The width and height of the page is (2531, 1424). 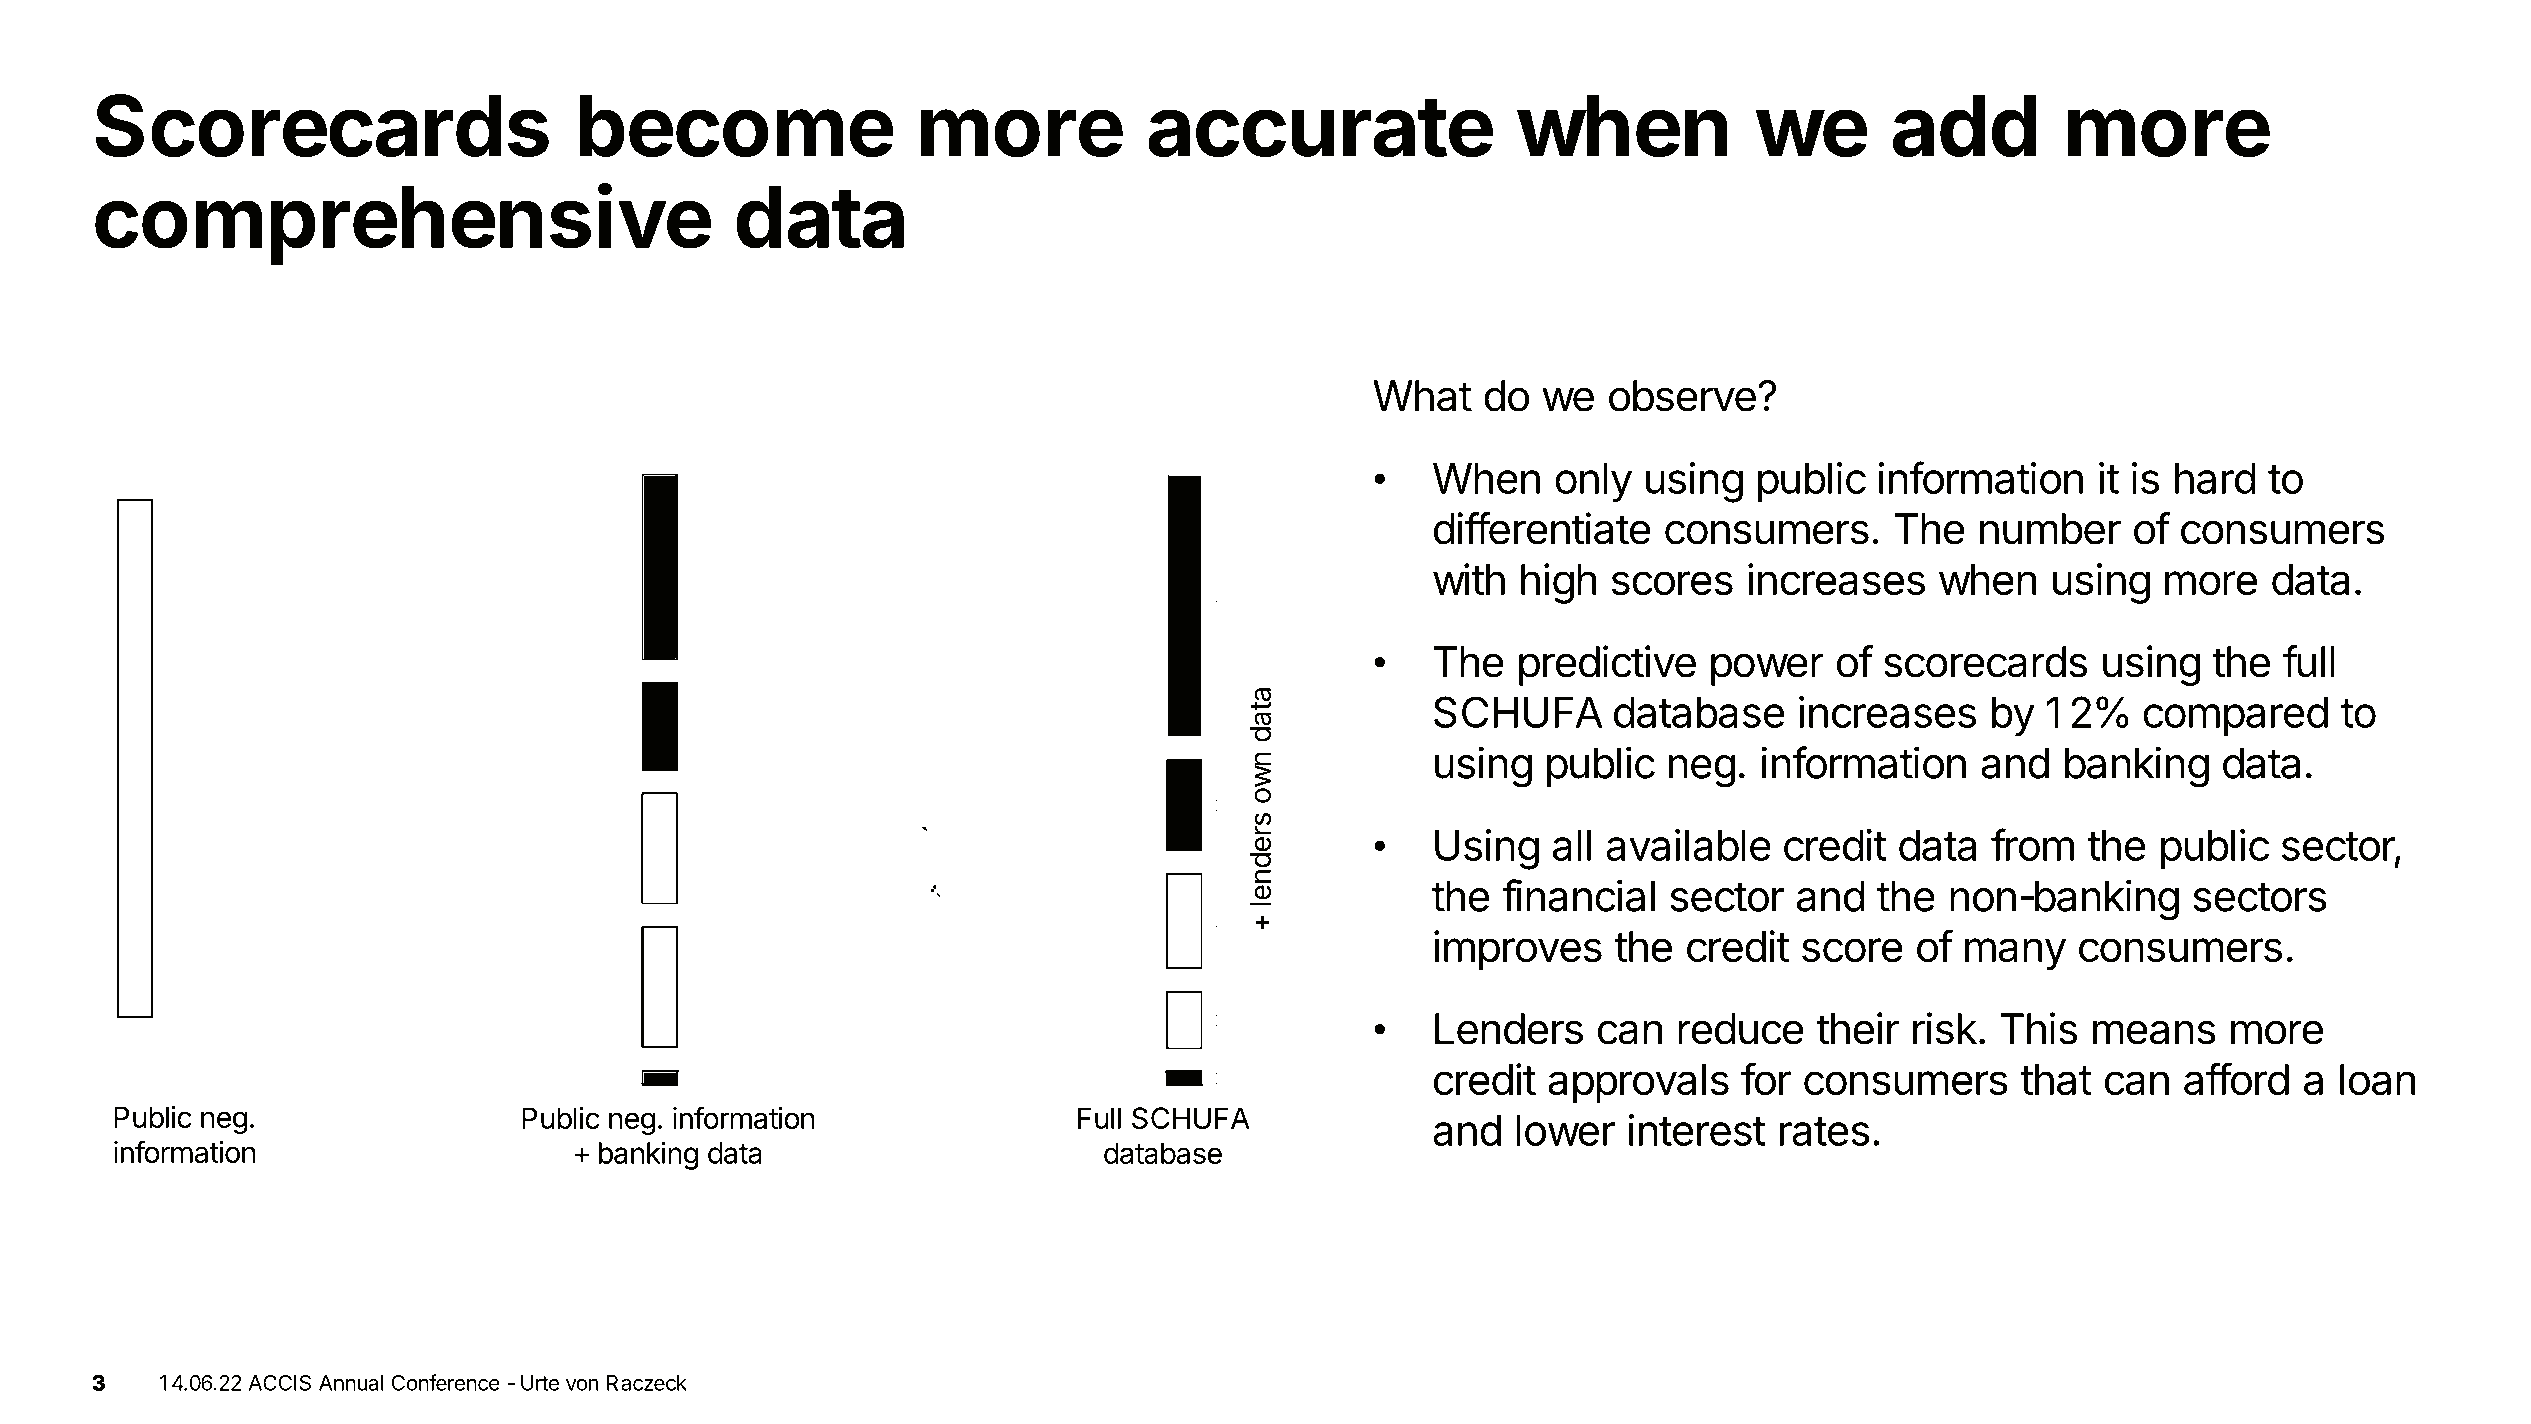 What do you see at coordinates (1607, 665) in the page?
I see `predictive` at bounding box center [1607, 665].
